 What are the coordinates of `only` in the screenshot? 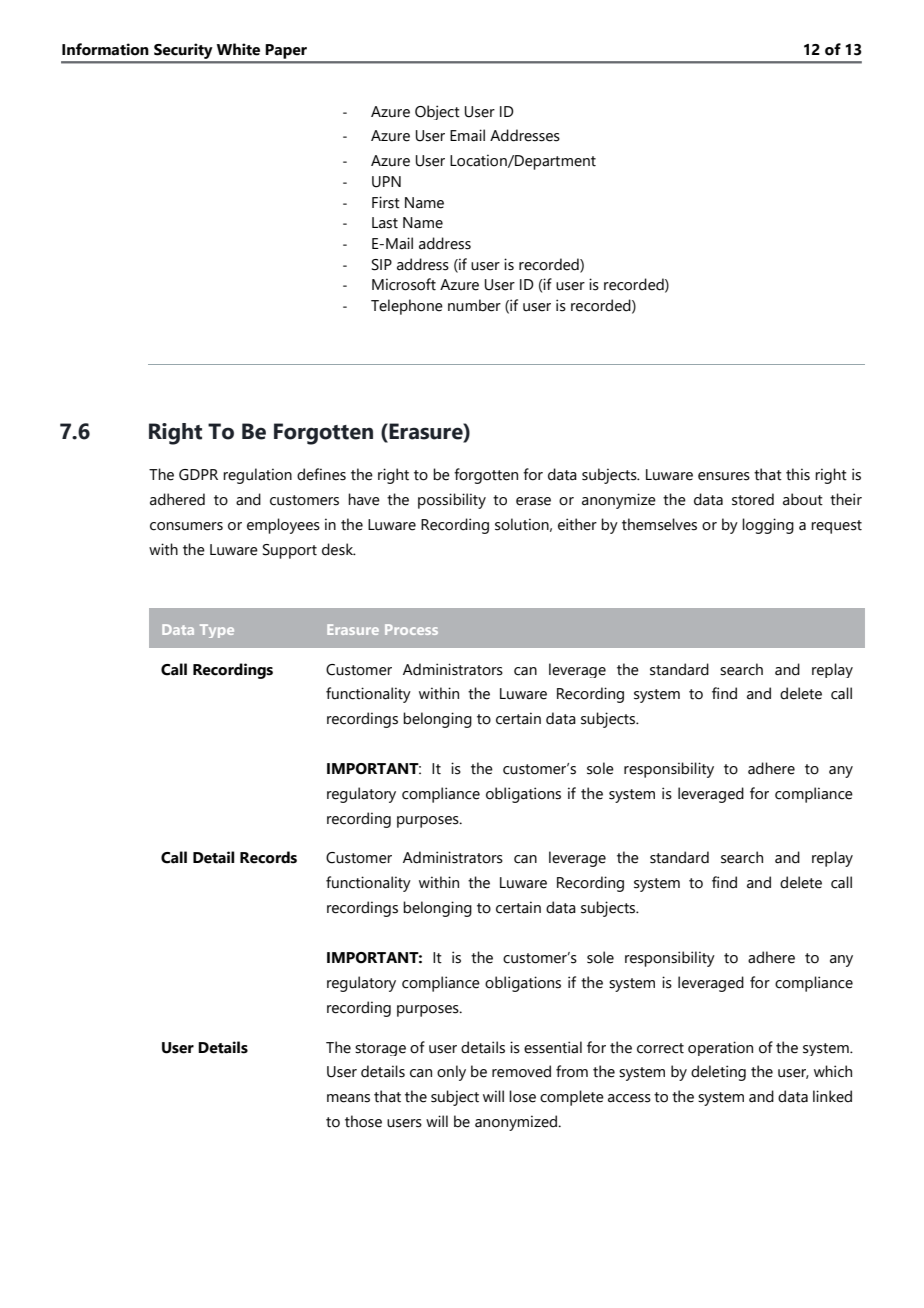 It's located at (451, 1073).
